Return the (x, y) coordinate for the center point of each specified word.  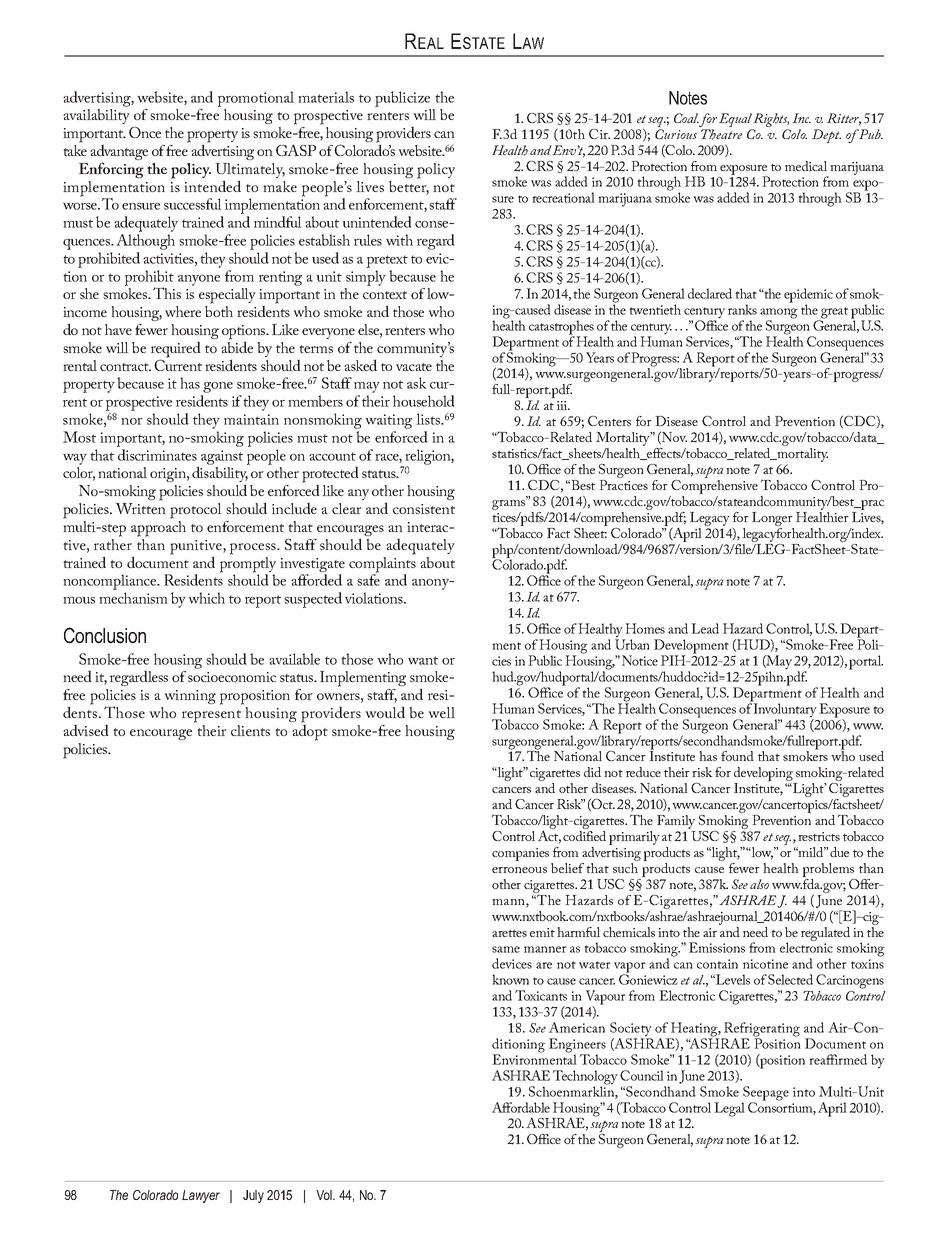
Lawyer (201, 1196)
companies (522, 856)
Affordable (521, 1107)
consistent (424, 509)
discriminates (157, 455)
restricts (819, 836)
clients (250, 730)
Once (145, 132)
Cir (599, 134)
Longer (772, 519)
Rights (771, 121)
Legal (729, 1109)
